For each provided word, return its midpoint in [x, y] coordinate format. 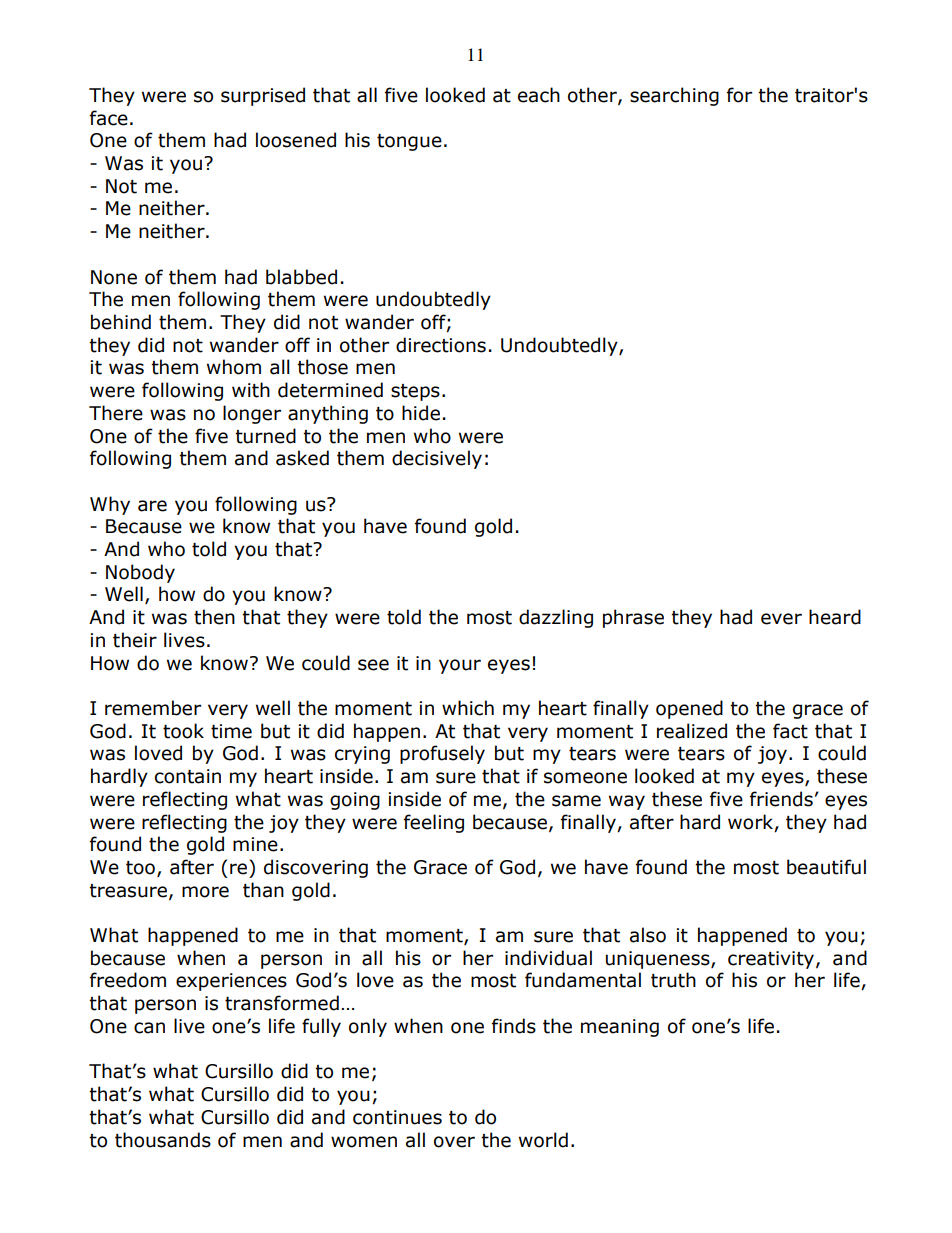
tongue [409, 142]
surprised [263, 96]
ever [781, 619]
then [214, 617]
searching [674, 96]
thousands [163, 1140]
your [460, 666]
